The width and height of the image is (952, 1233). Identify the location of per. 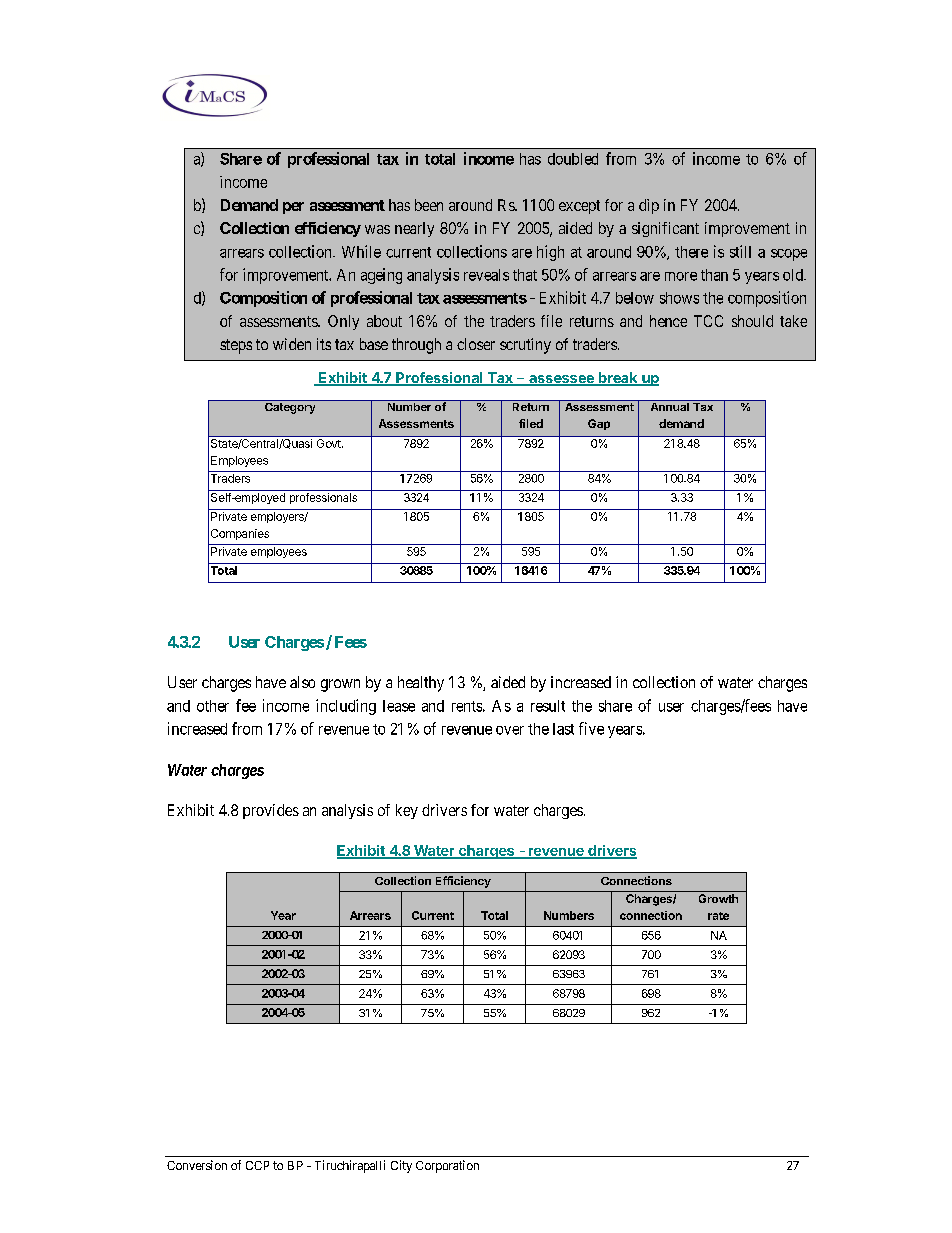
(293, 208).
